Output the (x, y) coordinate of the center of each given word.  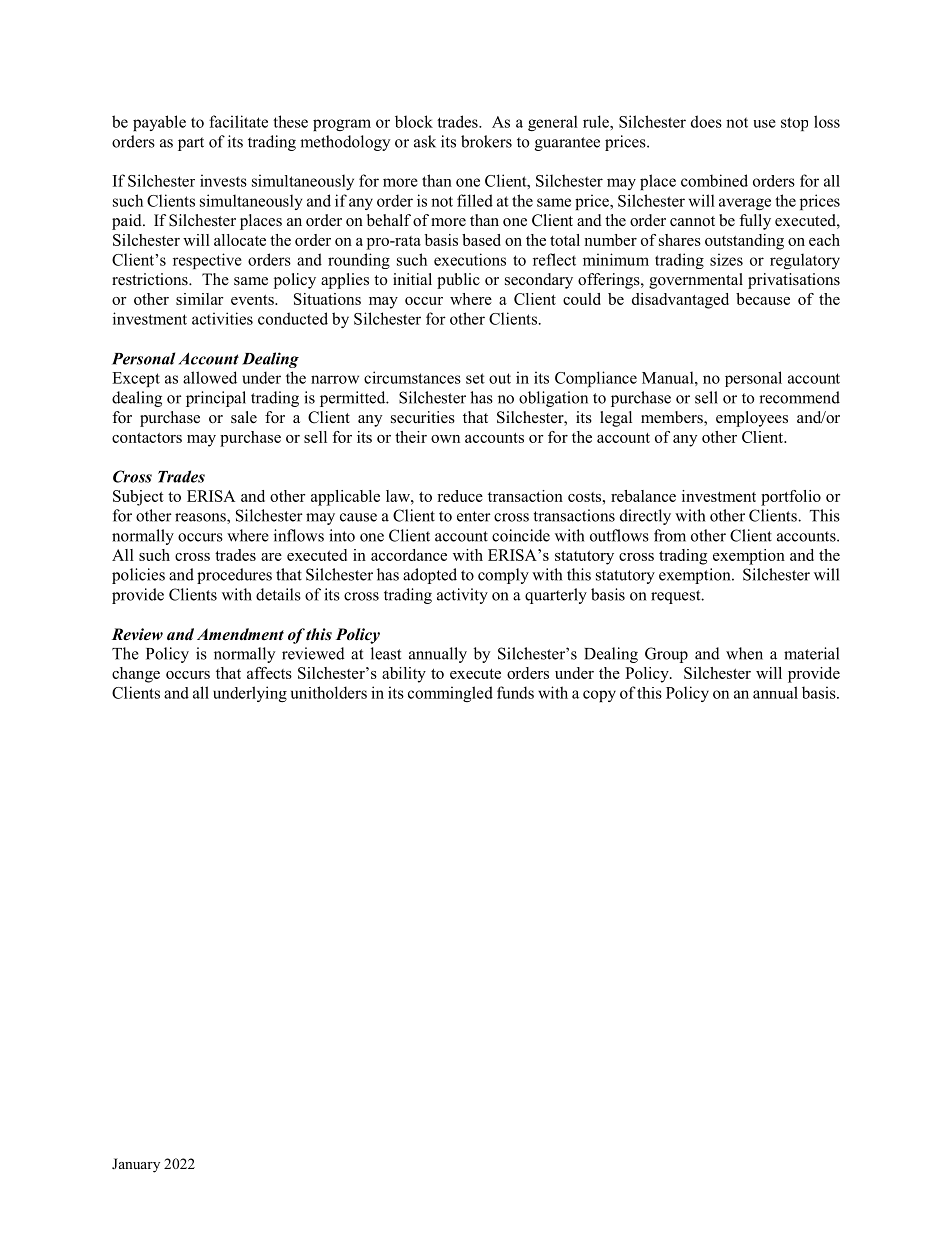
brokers (486, 141)
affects (269, 673)
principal (216, 399)
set (475, 378)
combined (714, 180)
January (136, 1165)
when (744, 653)
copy (599, 696)
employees (752, 419)
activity (462, 596)
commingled (450, 694)
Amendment (240, 634)
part (191, 144)
